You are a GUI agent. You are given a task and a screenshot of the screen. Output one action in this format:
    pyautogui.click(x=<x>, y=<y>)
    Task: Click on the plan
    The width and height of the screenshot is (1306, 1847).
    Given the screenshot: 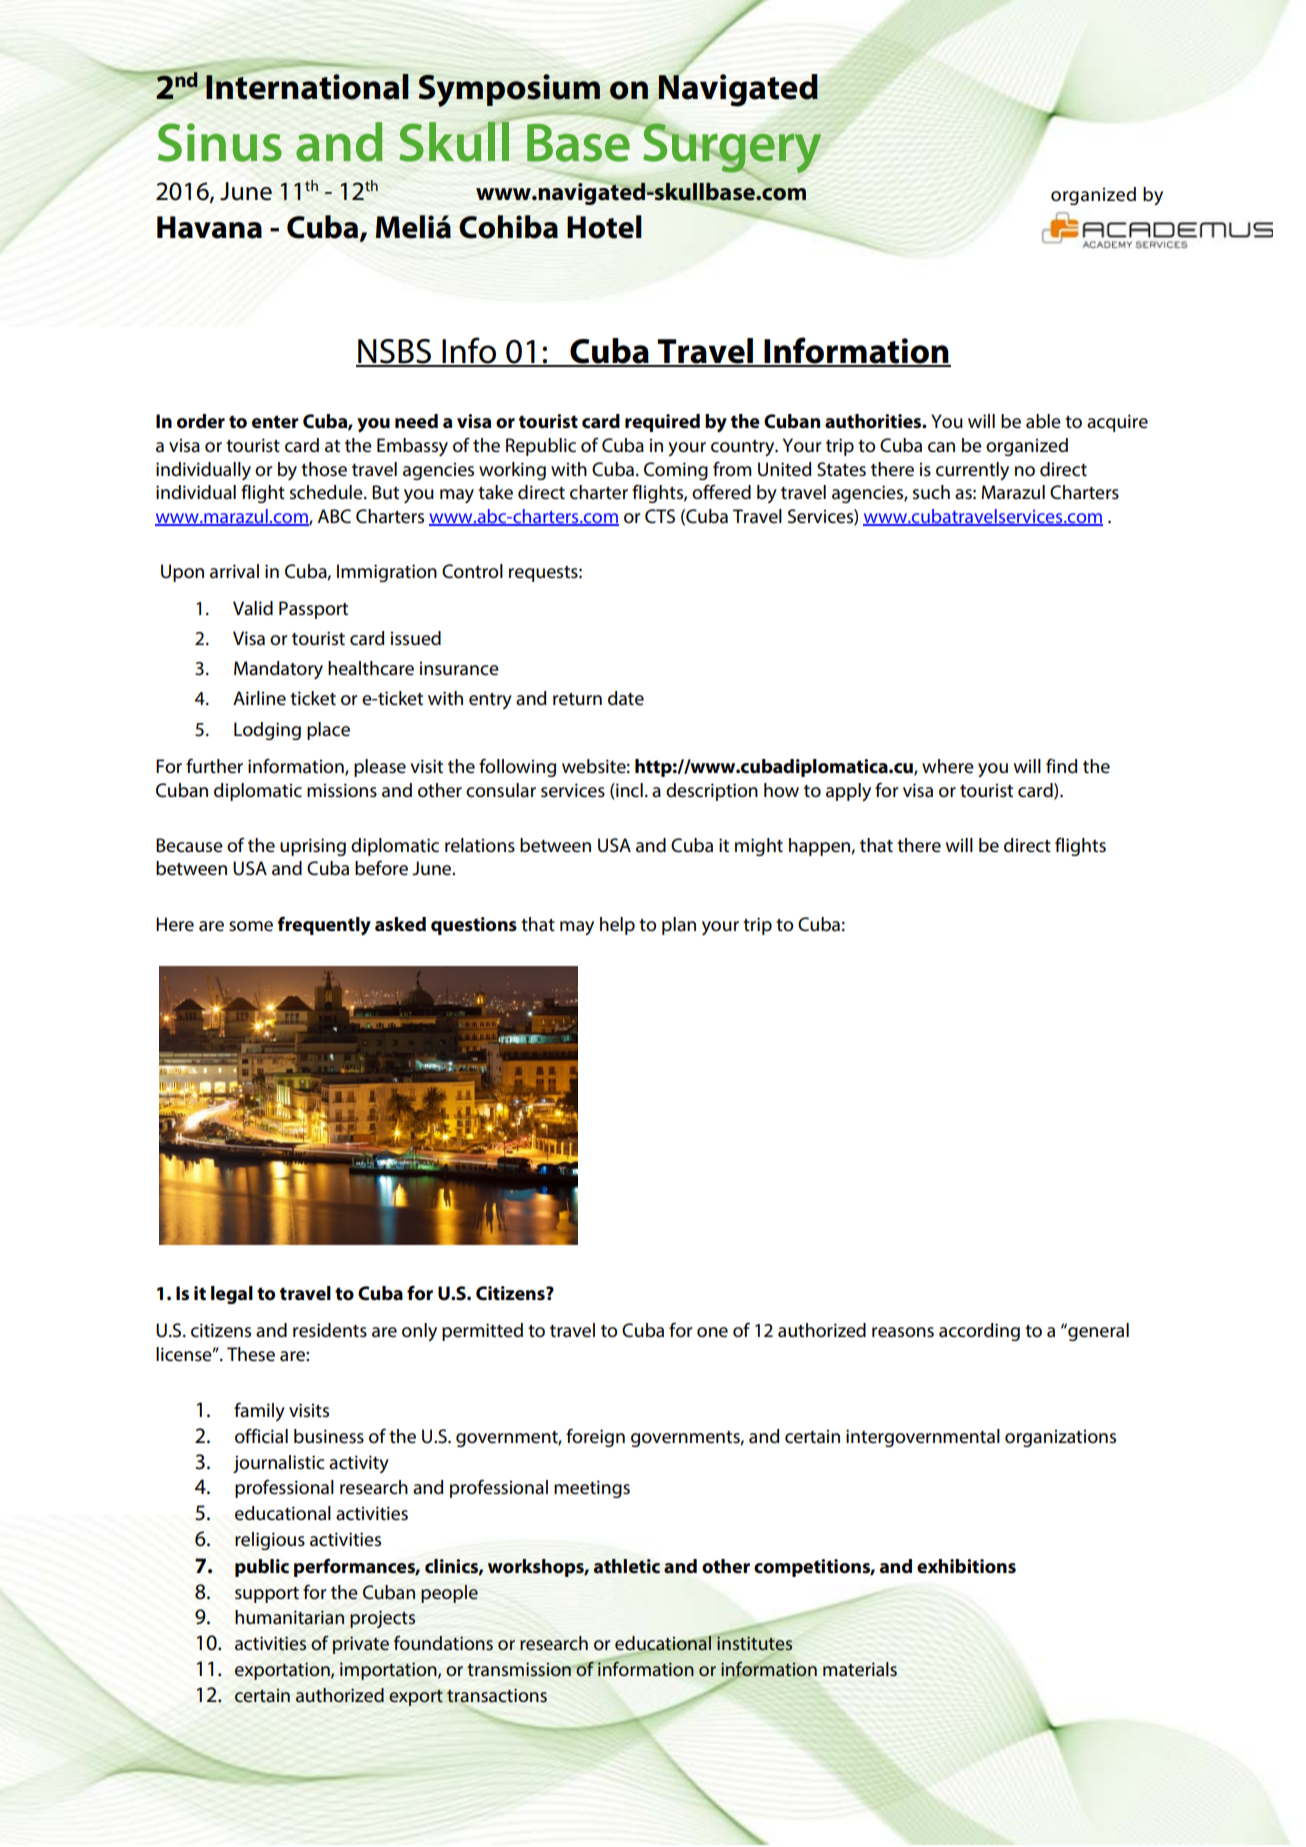 What is the action you would take?
    pyautogui.click(x=679, y=926)
